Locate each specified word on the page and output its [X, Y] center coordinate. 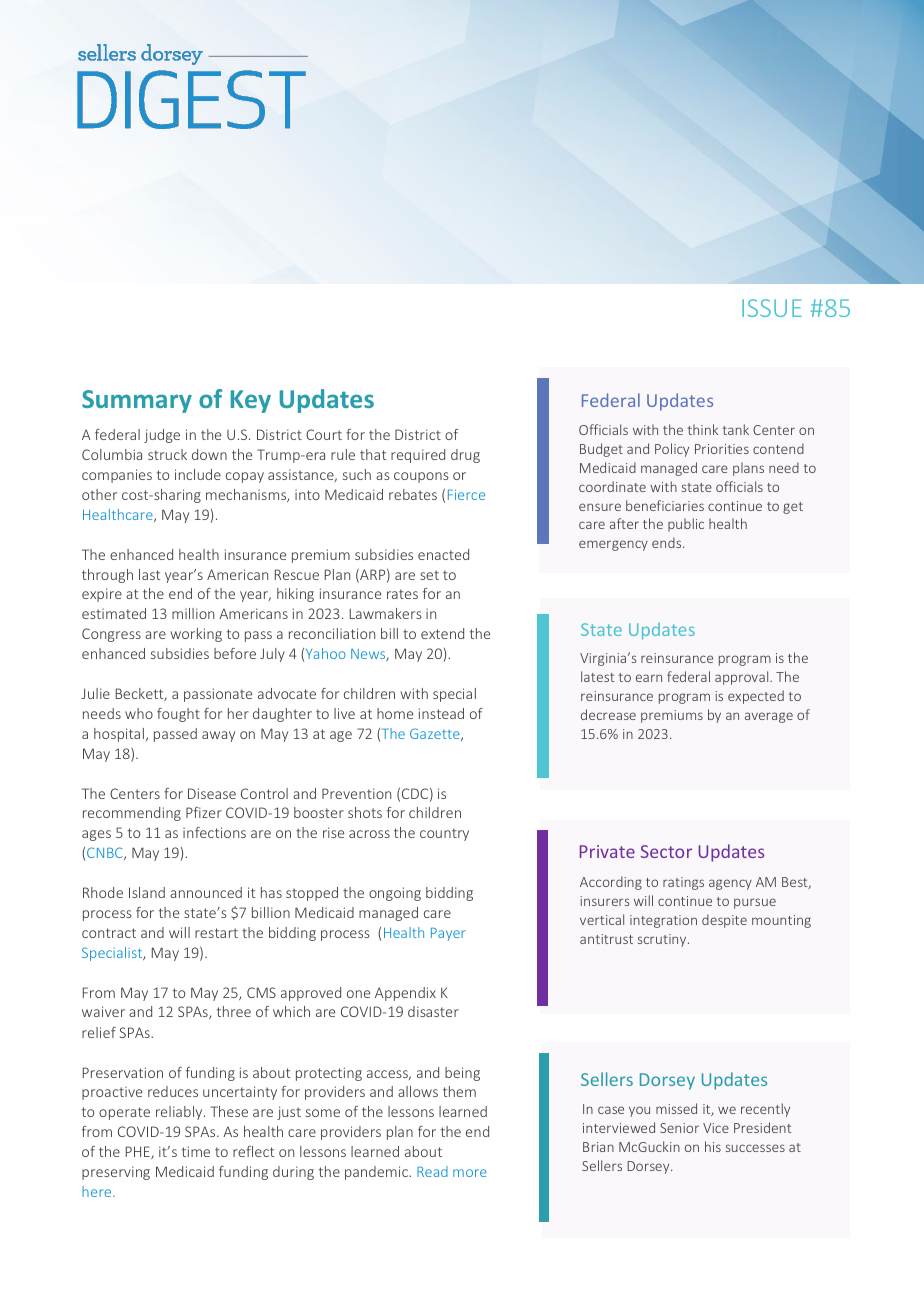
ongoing [395, 894]
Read [432, 1171]
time [196, 1151]
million [193, 613]
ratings [683, 883]
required [418, 456]
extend [442, 633]
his [713, 1146]
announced [206, 892]
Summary [137, 401]
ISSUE [772, 308]
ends [668, 542]
